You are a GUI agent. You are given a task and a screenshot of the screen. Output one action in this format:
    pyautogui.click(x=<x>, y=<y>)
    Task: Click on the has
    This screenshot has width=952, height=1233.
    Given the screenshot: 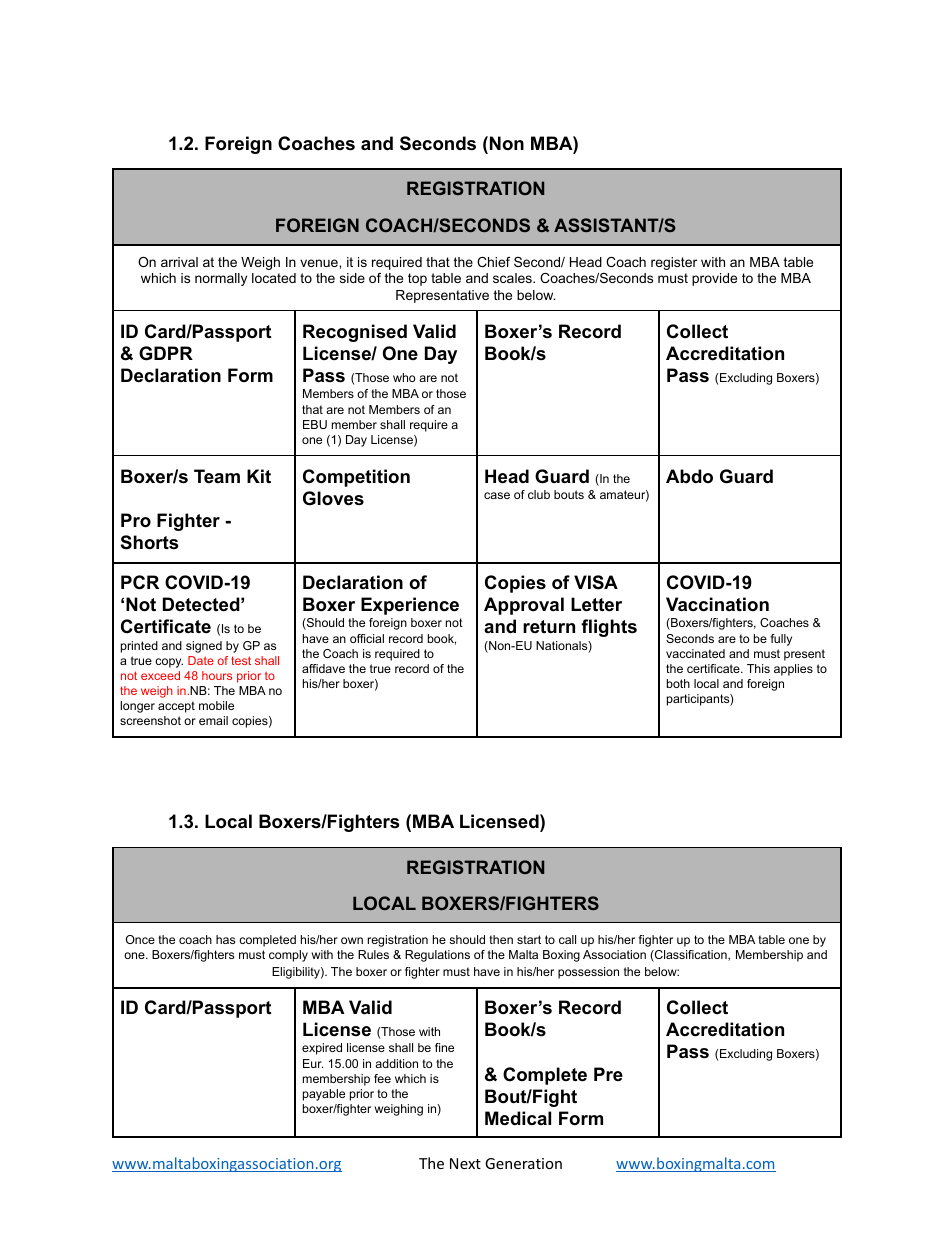 What is the action you would take?
    pyautogui.click(x=225, y=939)
